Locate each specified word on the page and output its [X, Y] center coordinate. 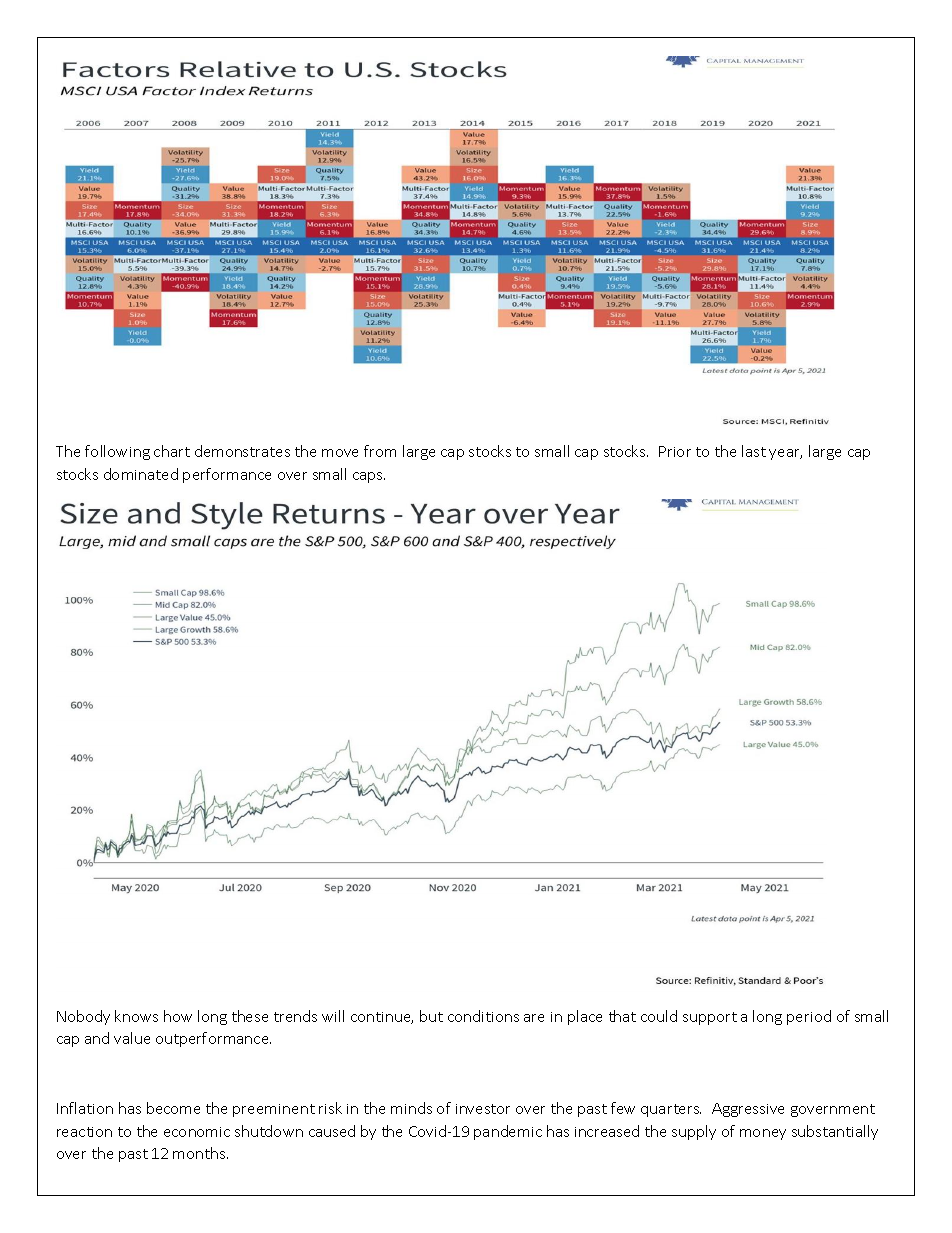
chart [172, 451]
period [809, 1017]
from [380, 451]
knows [136, 1016]
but [431, 1016]
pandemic [508, 1132]
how [178, 1016]
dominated [141, 474]
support [710, 1018]
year [785, 454]
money [763, 1134]
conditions [483, 1016]
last [754, 451]
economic [197, 1132]
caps [369, 477]
